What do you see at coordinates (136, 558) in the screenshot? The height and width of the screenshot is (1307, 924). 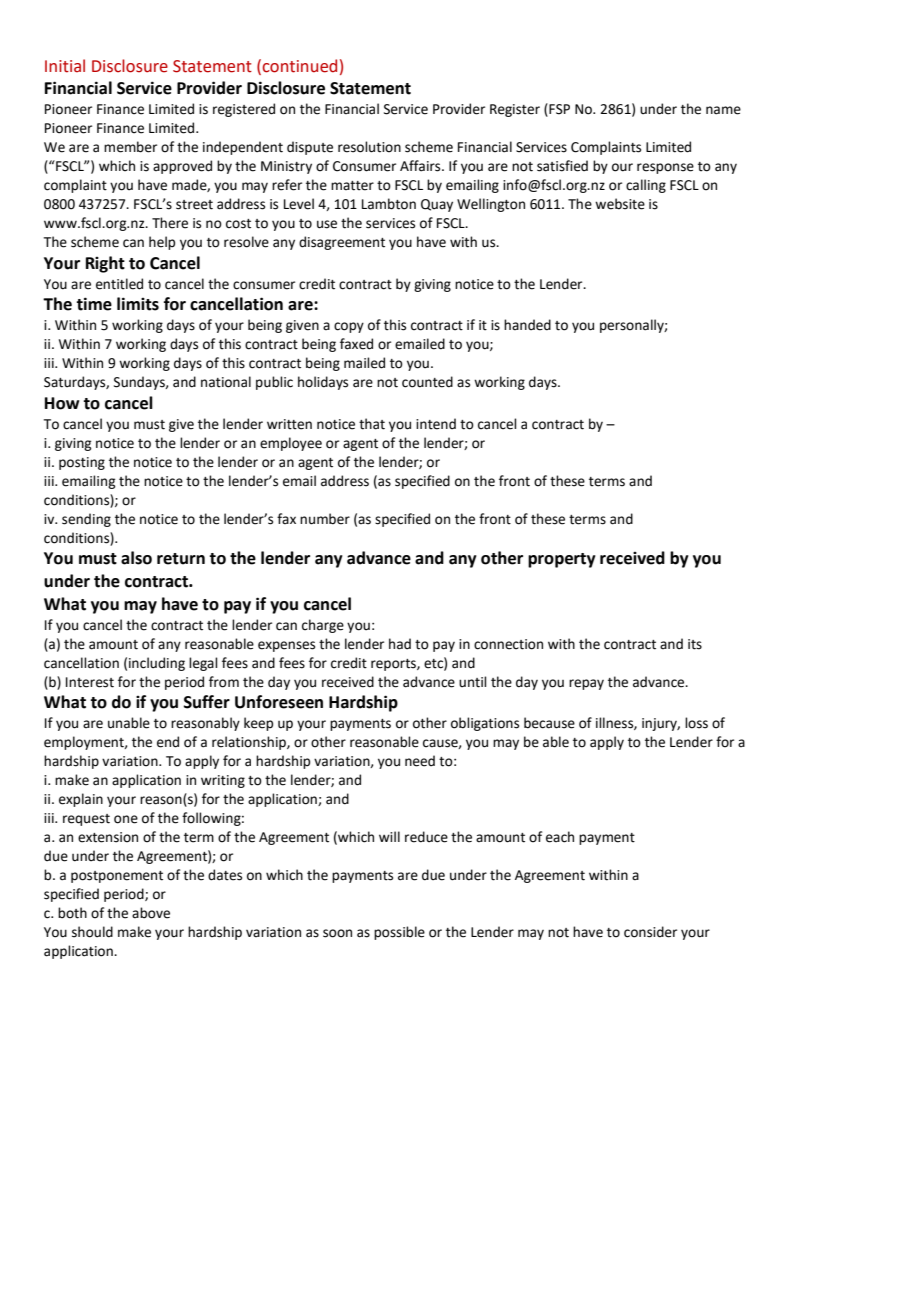 I see `also` at bounding box center [136, 558].
